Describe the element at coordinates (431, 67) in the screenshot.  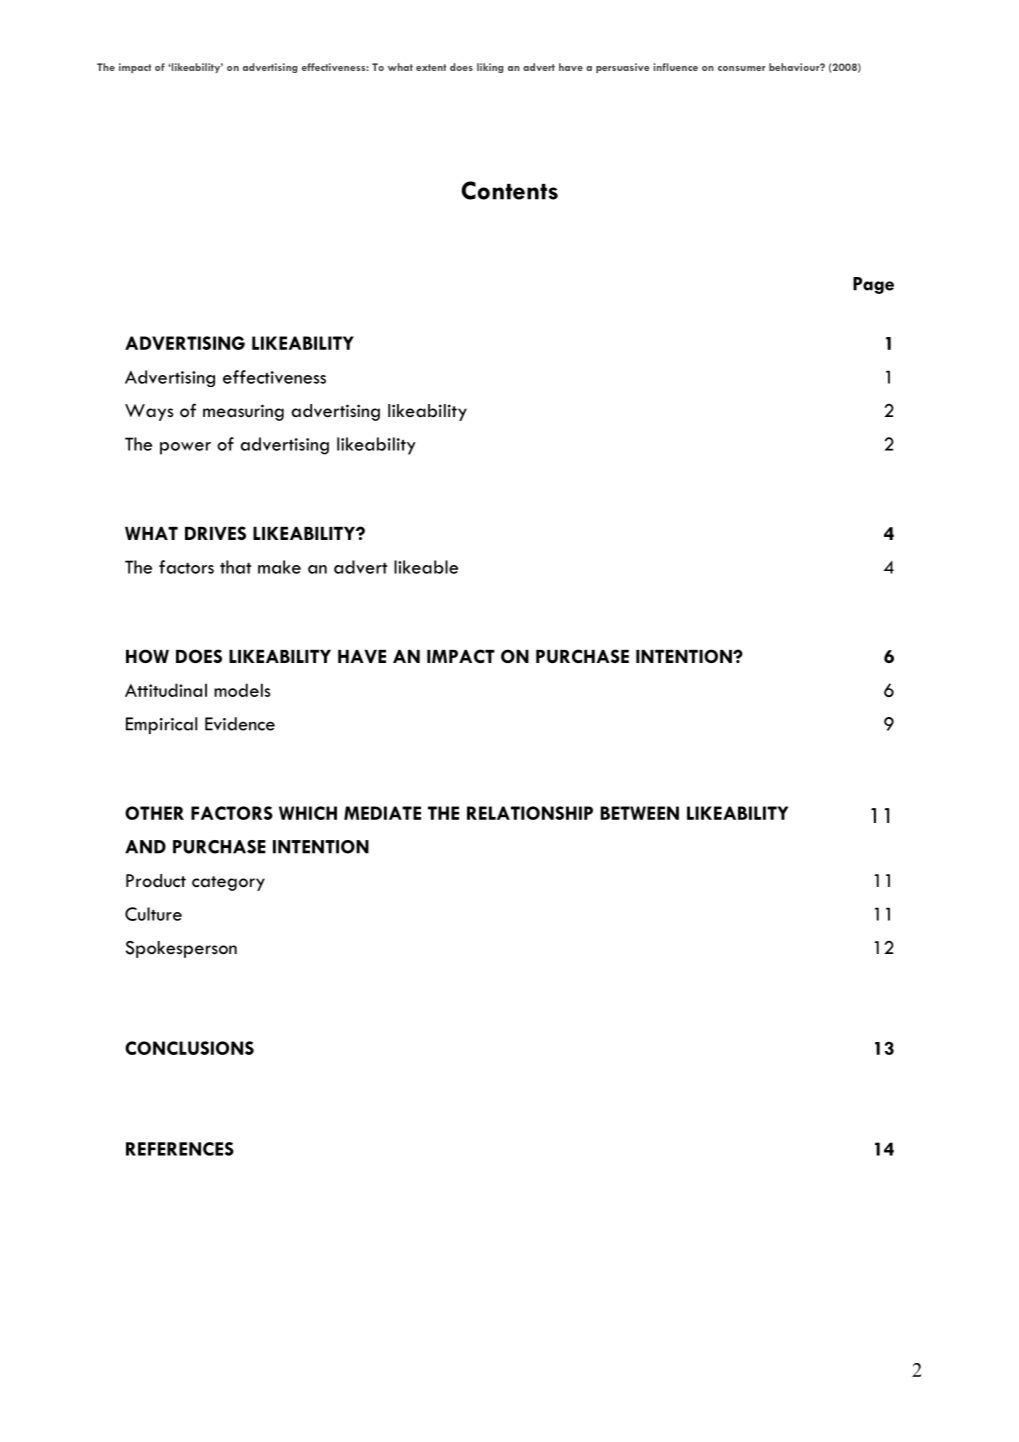
I see `extent` at that location.
